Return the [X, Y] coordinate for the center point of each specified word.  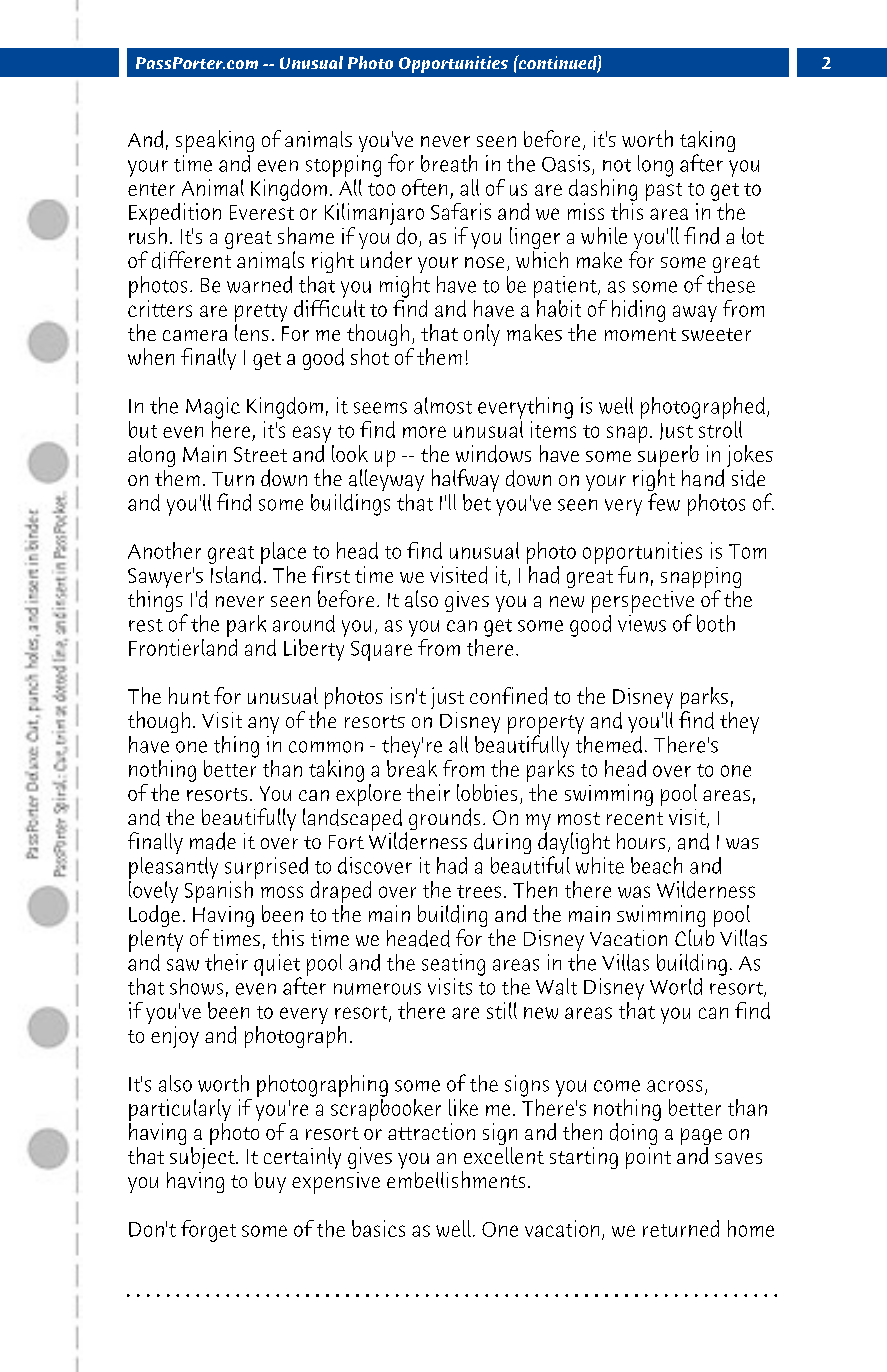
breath [449, 163]
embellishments [456, 1179]
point [648, 1158]
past [664, 192]
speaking [215, 141]
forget [208, 1231]
